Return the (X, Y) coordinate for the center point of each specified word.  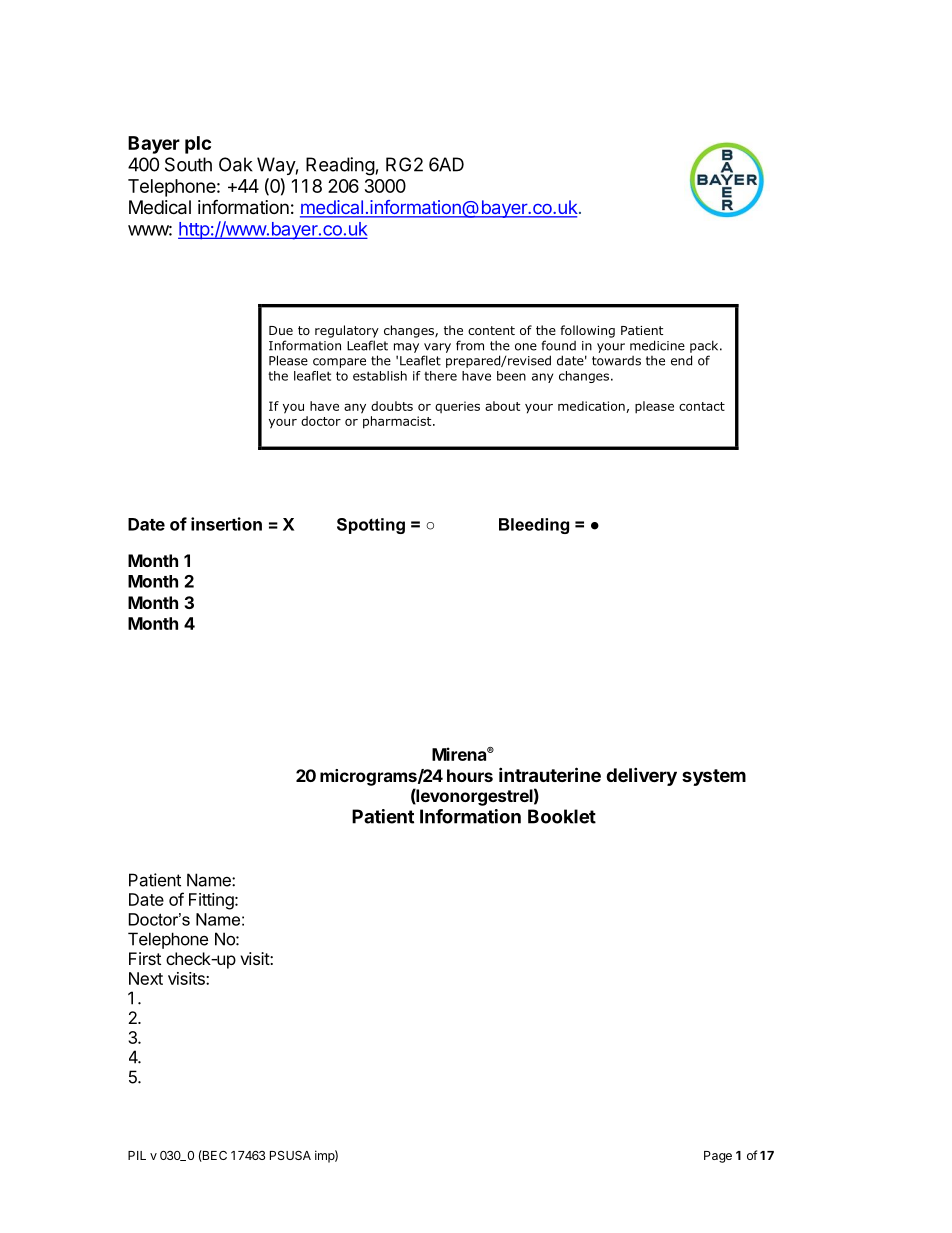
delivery (641, 776)
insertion (226, 524)
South (188, 164)
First (145, 958)
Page (718, 1157)
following (587, 331)
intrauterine (550, 774)
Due (281, 330)
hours (470, 775)
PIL (137, 1155)
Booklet (562, 816)
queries (457, 407)
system (714, 777)
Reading (340, 166)
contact (702, 406)
